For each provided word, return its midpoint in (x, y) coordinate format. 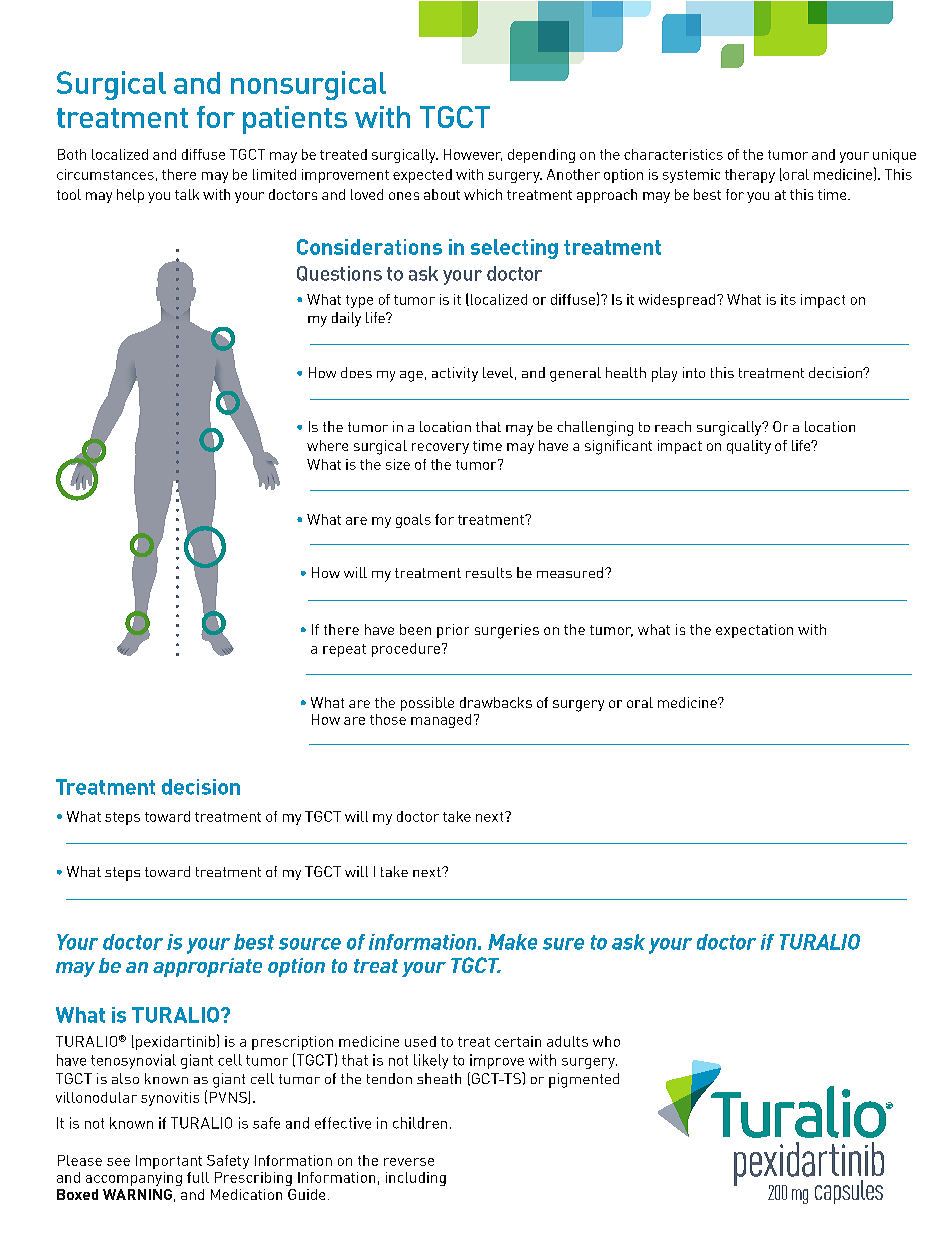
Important (169, 1162)
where (327, 445)
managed (441, 721)
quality (749, 447)
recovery (440, 448)
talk (187, 194)
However (473, 155)
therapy (750, 176)
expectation (754, 631)
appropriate (207, 967)
